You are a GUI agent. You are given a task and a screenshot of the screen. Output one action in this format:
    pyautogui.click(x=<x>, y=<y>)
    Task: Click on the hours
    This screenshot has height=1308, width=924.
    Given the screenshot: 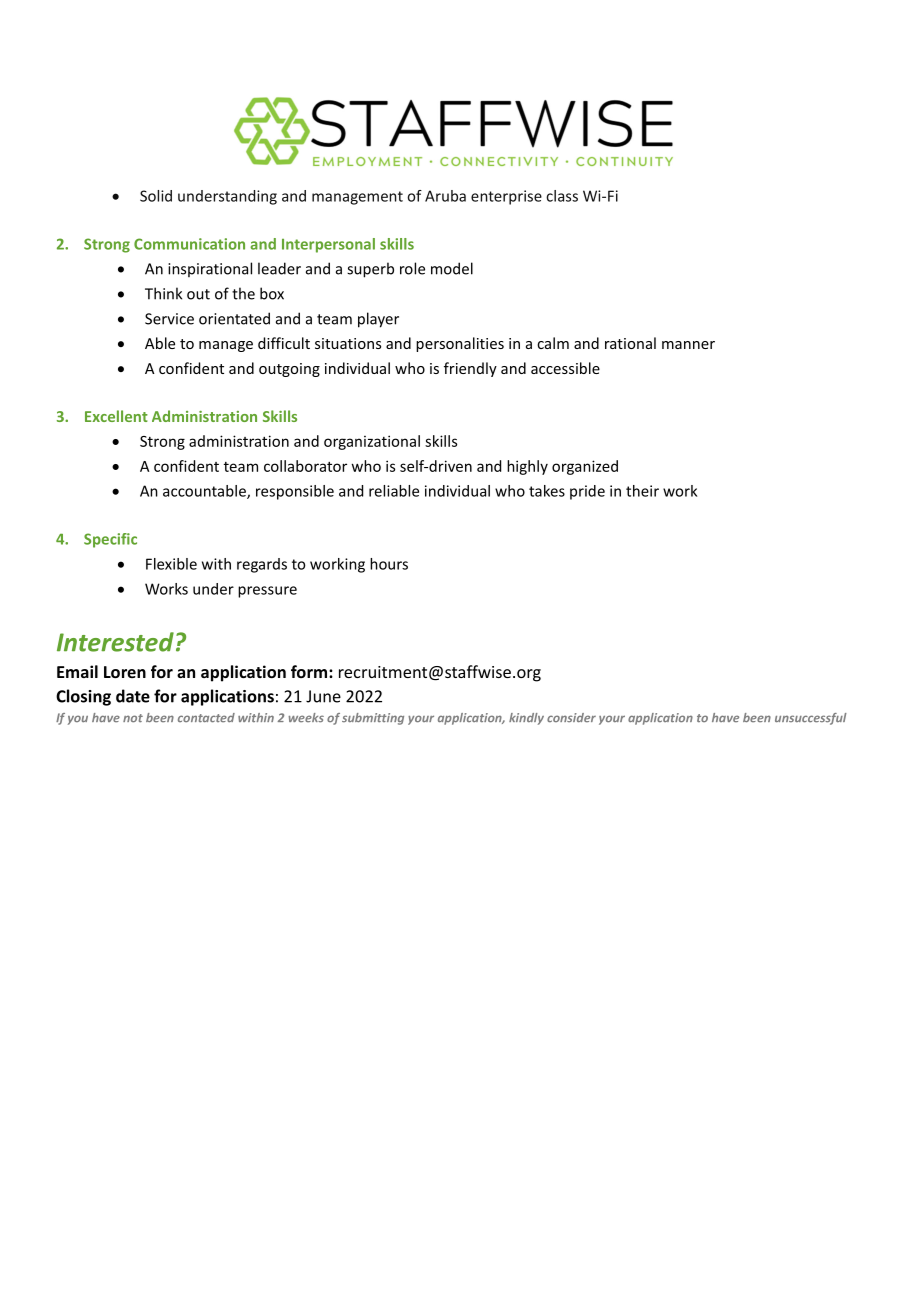 What is the action you would take?
    pyautogui.click(x=389, y=564)
